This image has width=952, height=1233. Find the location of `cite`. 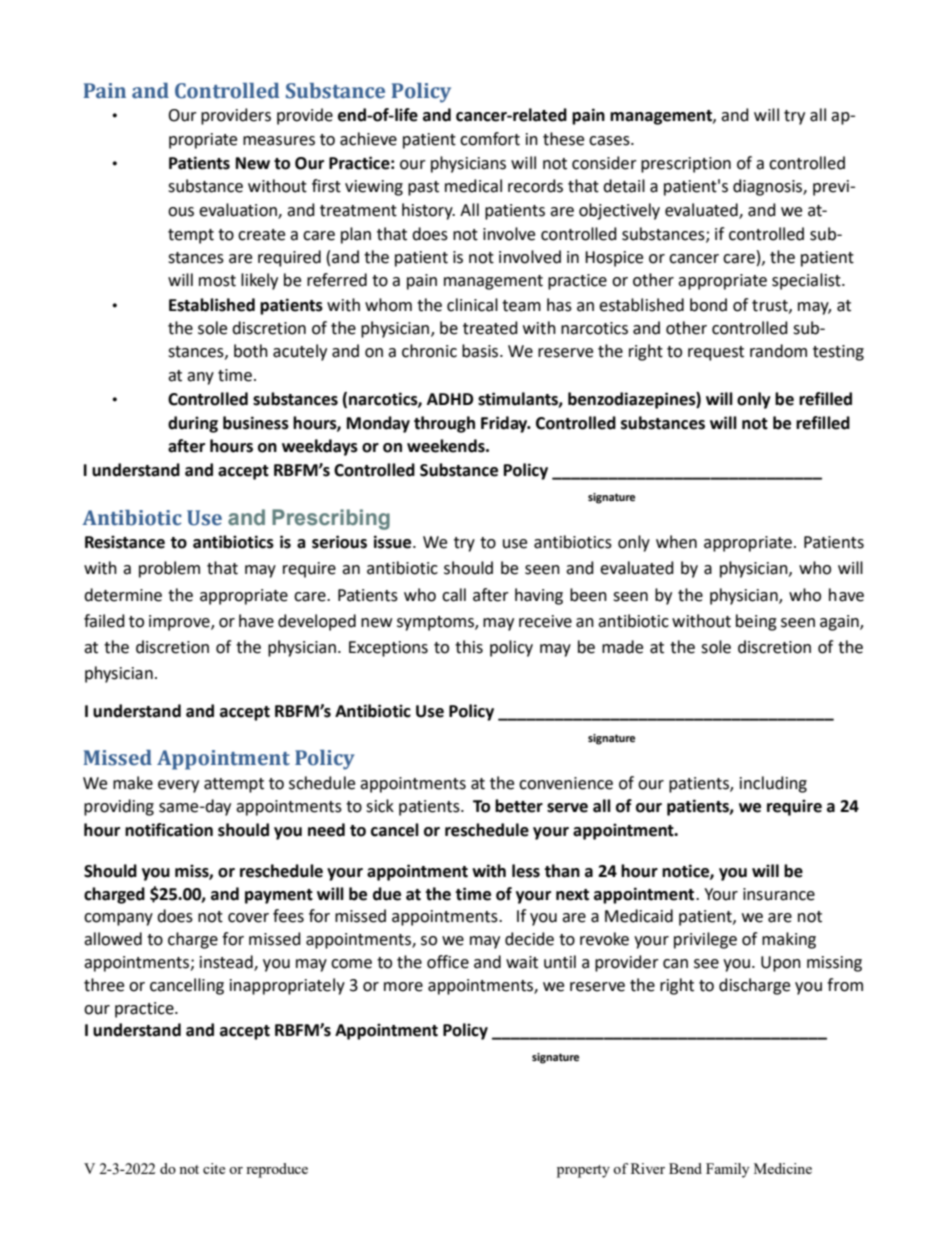

cite is located at coordinates (214, 1168).
